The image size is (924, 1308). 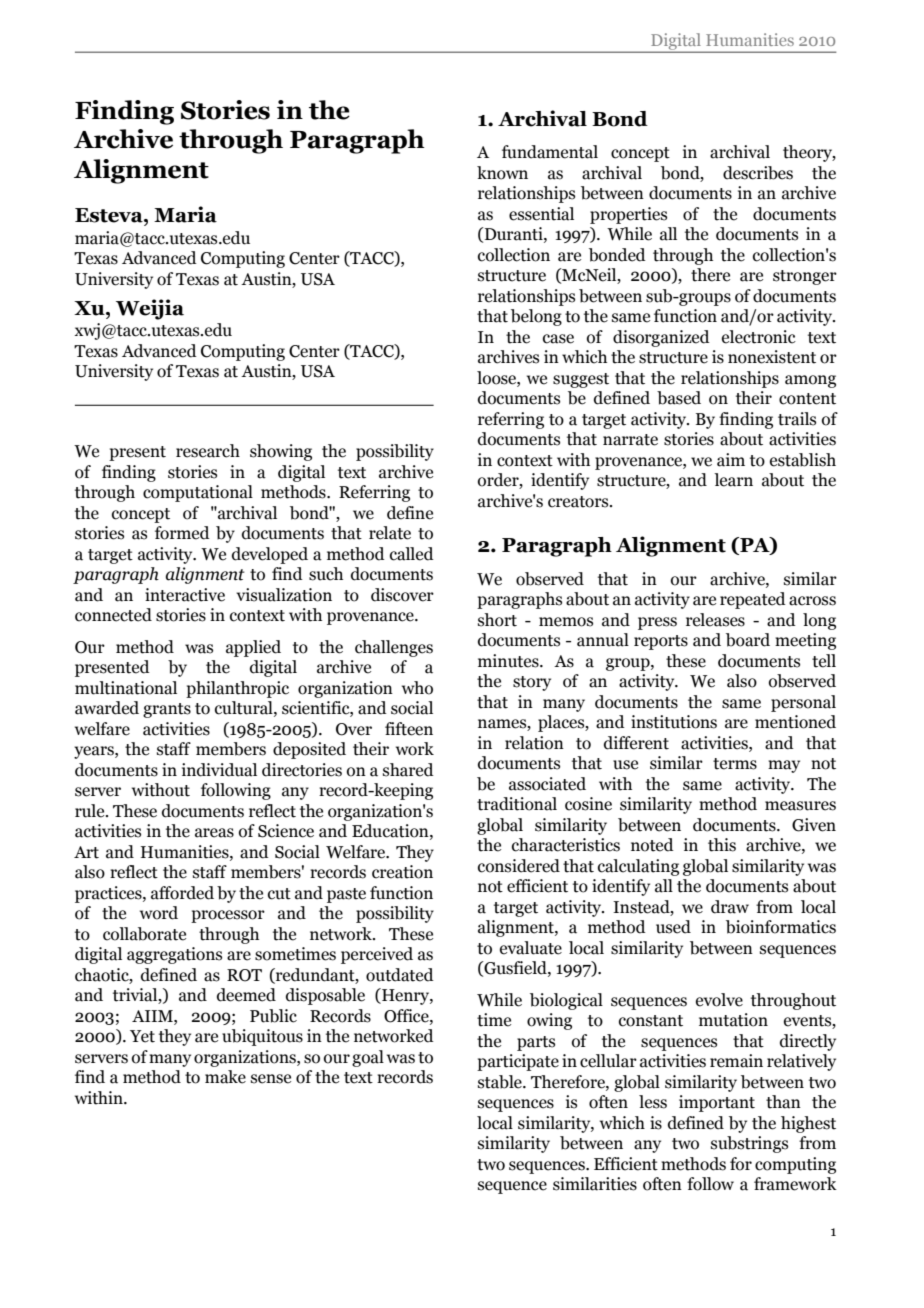 What do you see at coordinates (198, 493) in the image?
I see `computational` at bounding box center [198, 493].
